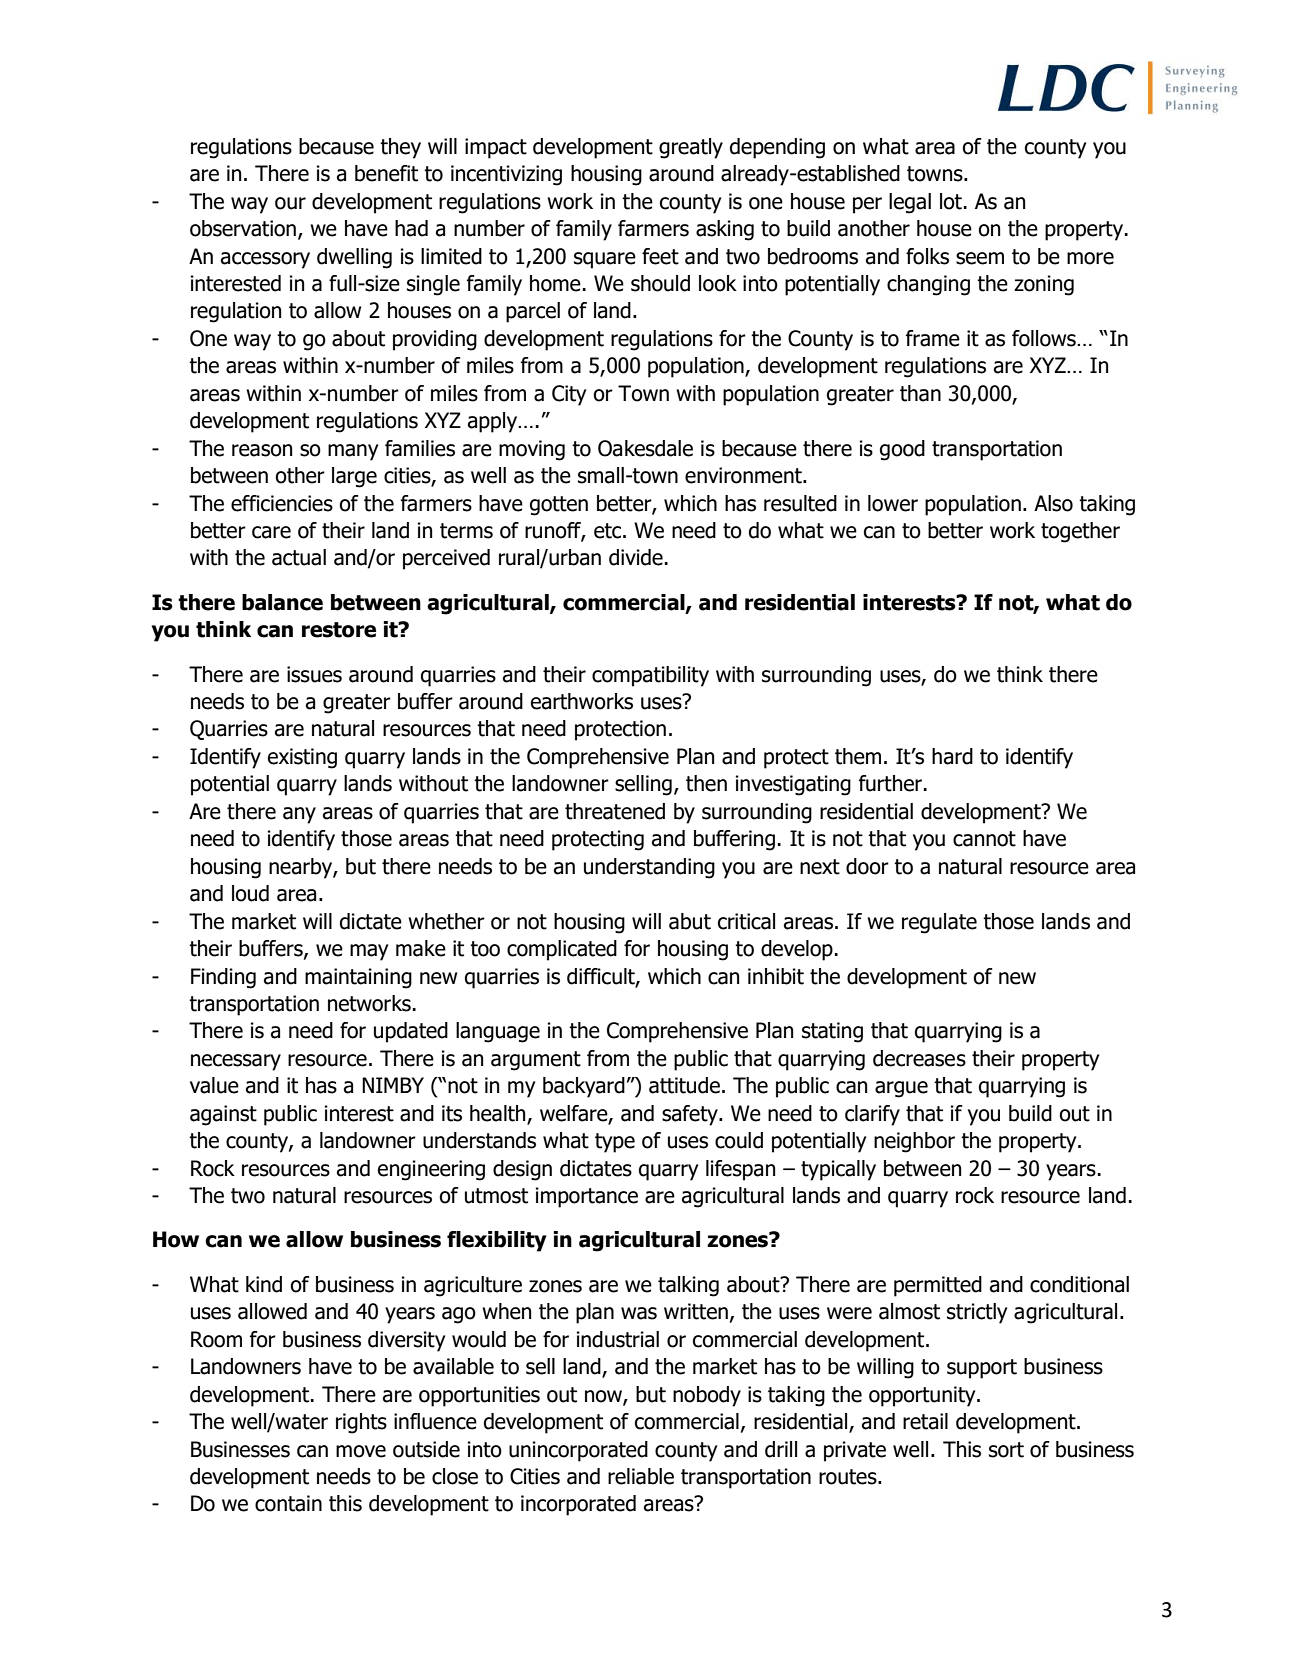 This document has width=1290, height=1669. I want to click on efficiencies, so click(282, 503).
